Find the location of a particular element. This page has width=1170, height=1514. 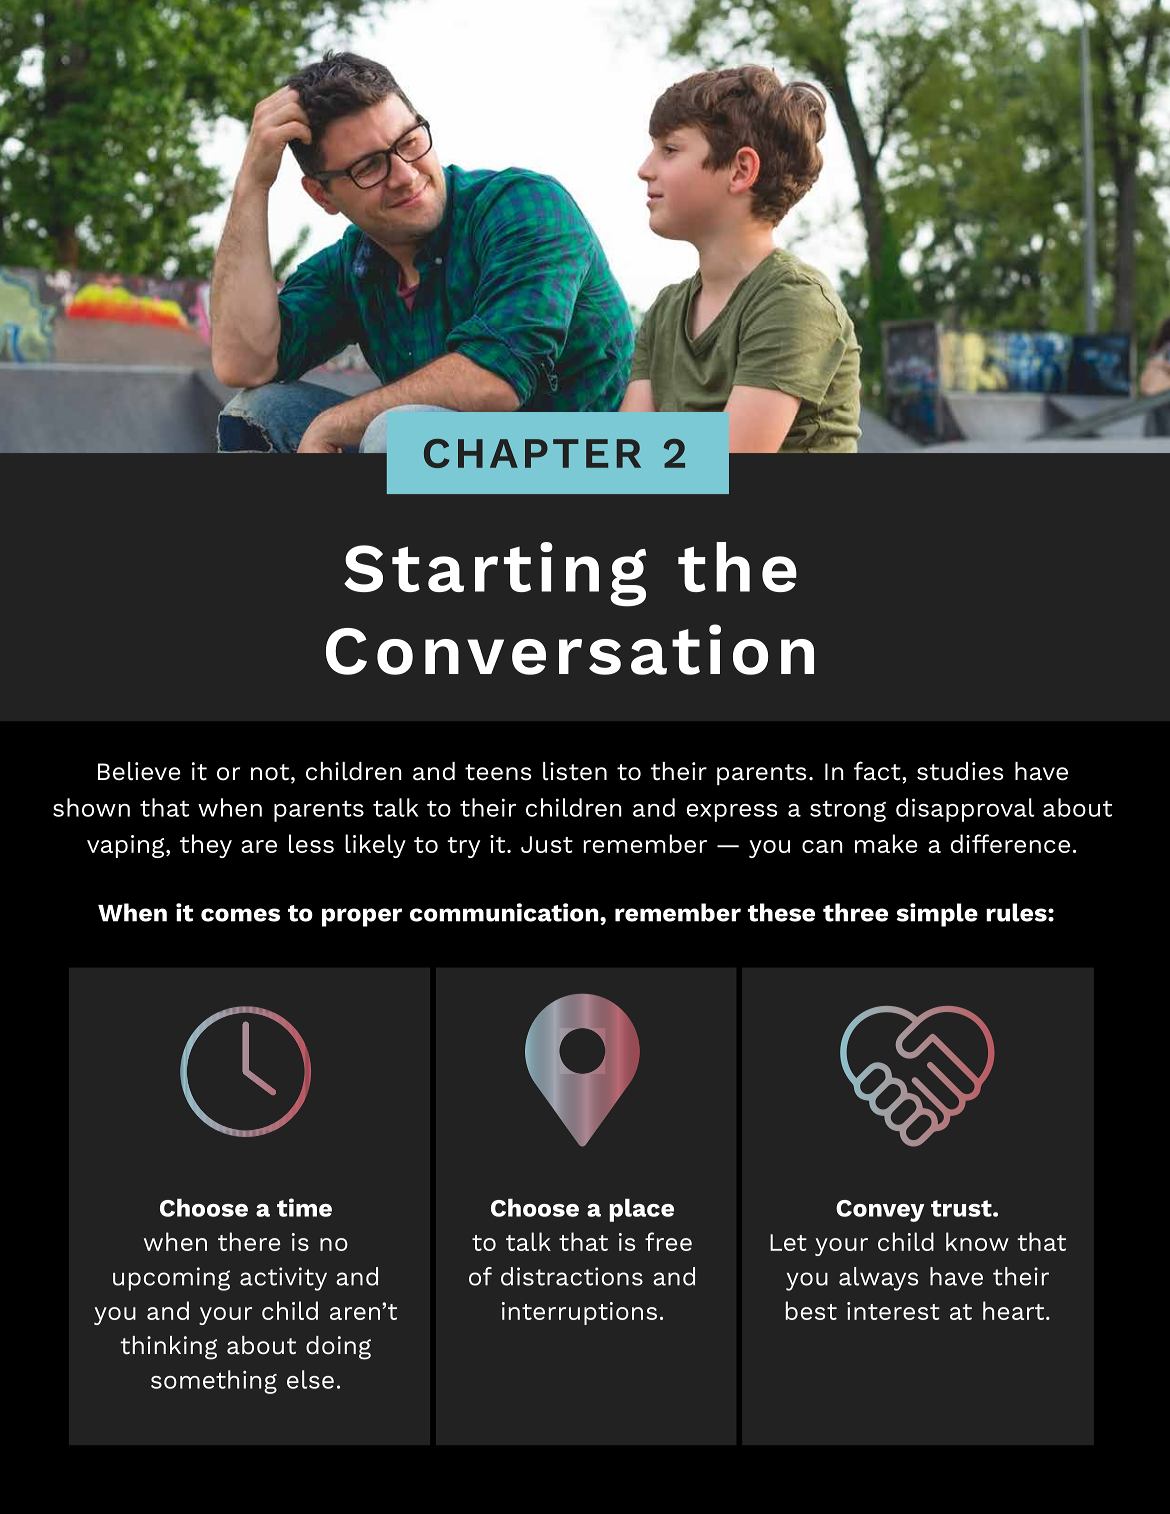

CHAPTER is located at coordinates (532, 453).
